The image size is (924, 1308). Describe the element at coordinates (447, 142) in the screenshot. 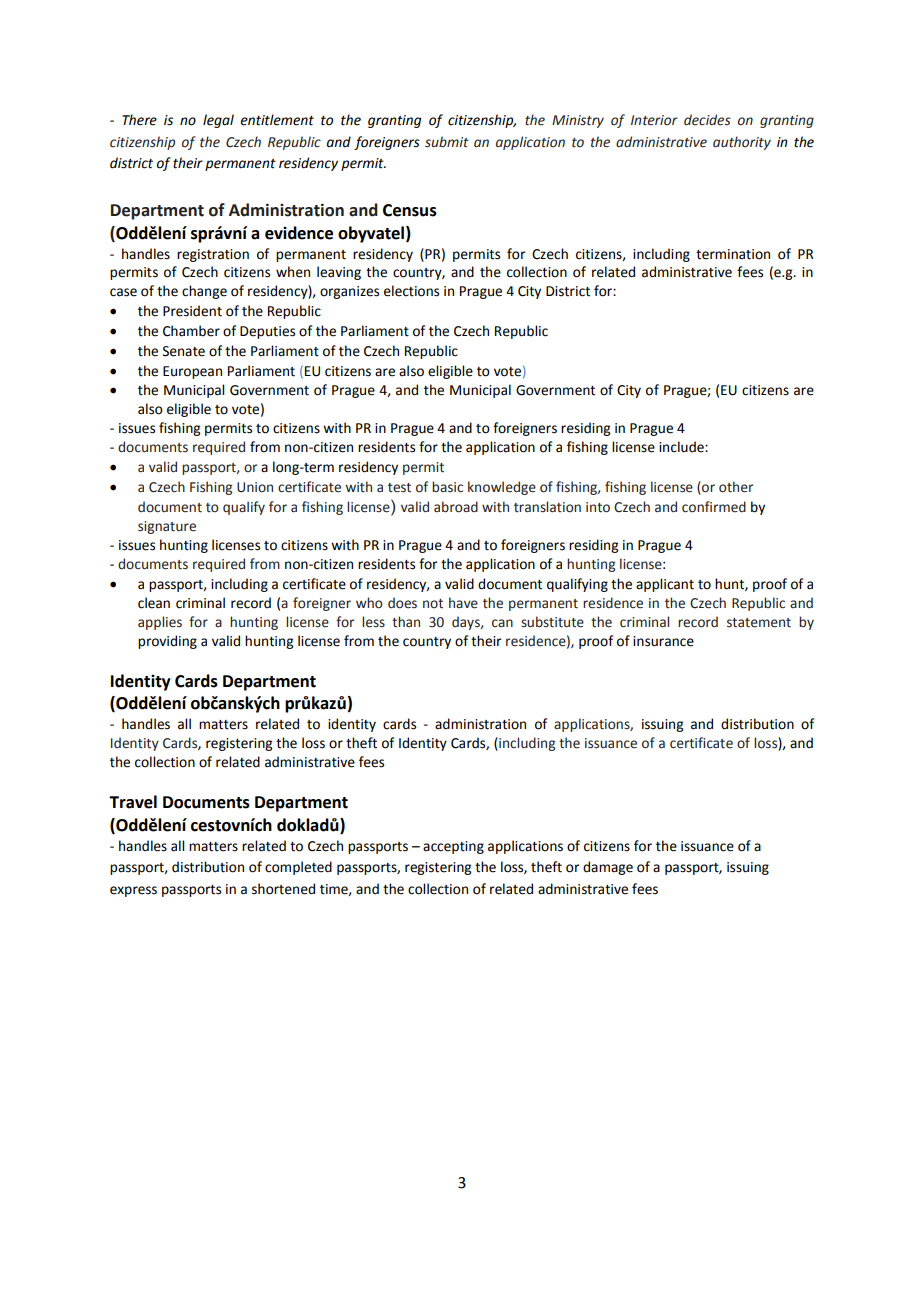

I see `submit` at that location.
